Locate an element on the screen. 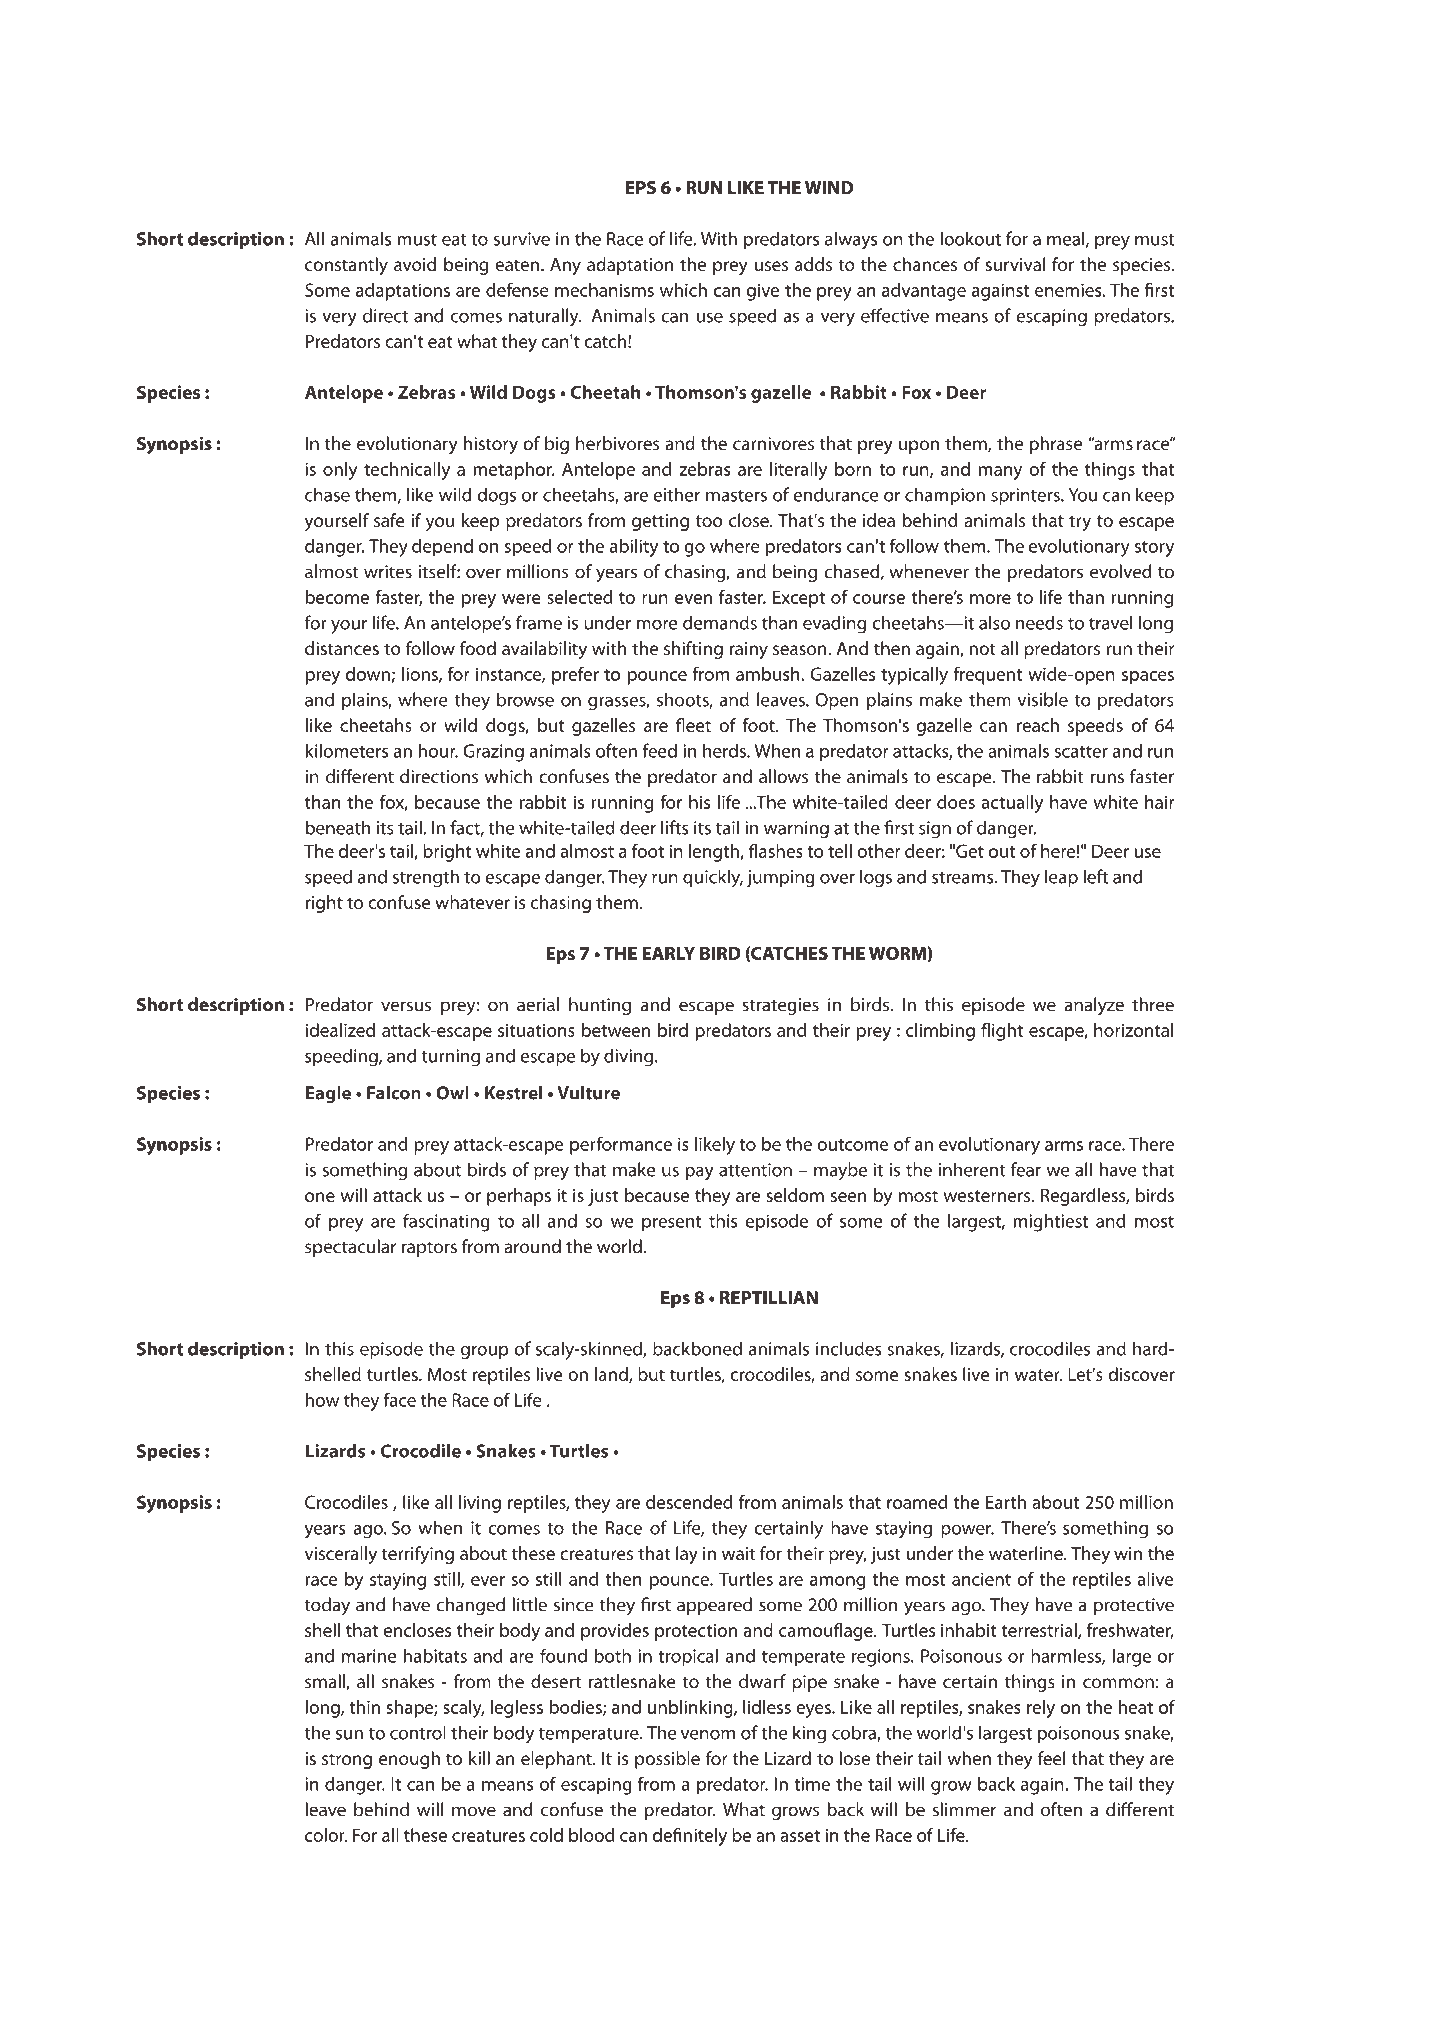  needs is located at coordinates (1039, 622).
